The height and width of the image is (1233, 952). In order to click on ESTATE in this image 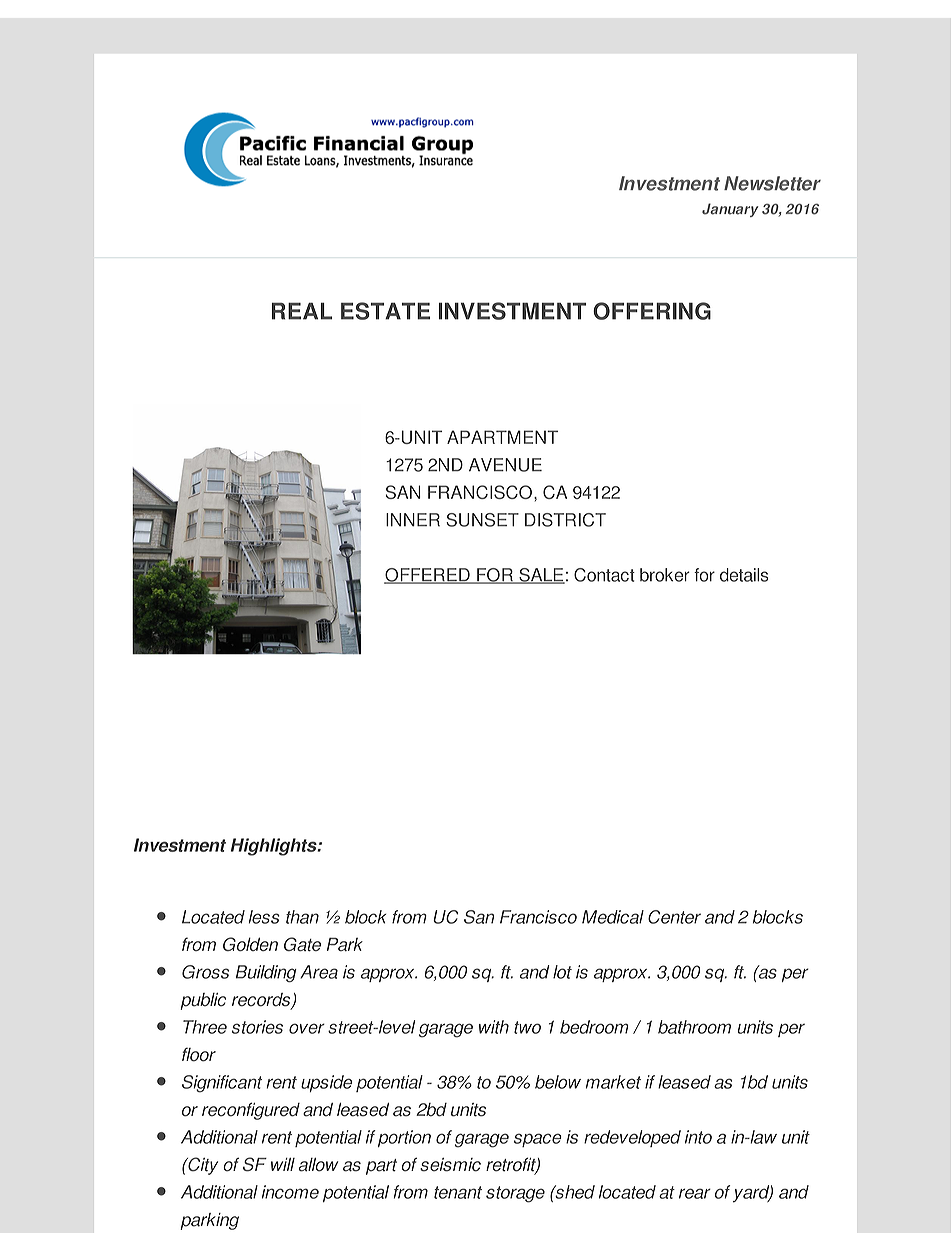, I will do `click(385, 311)`.
